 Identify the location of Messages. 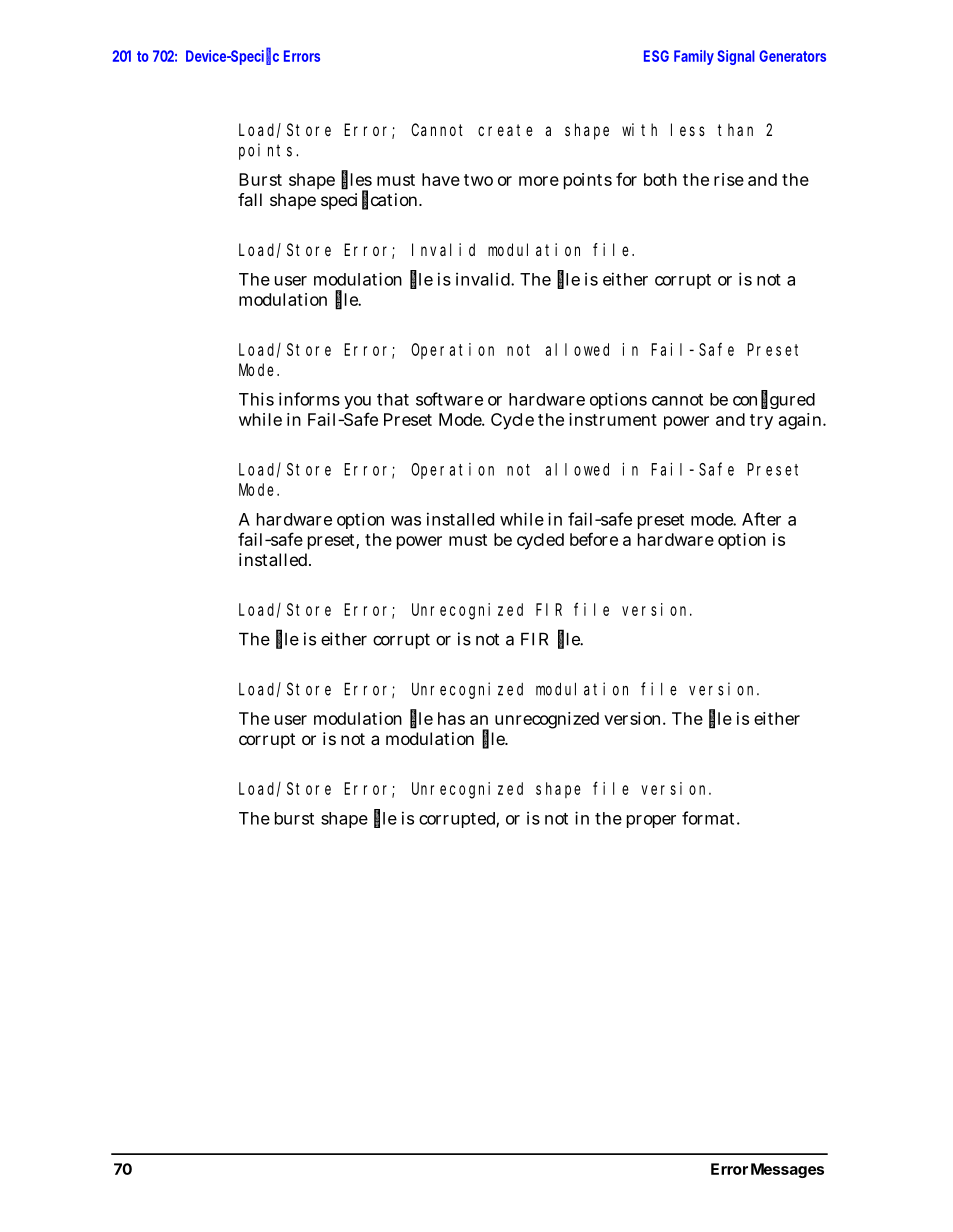
(787, 1170).
